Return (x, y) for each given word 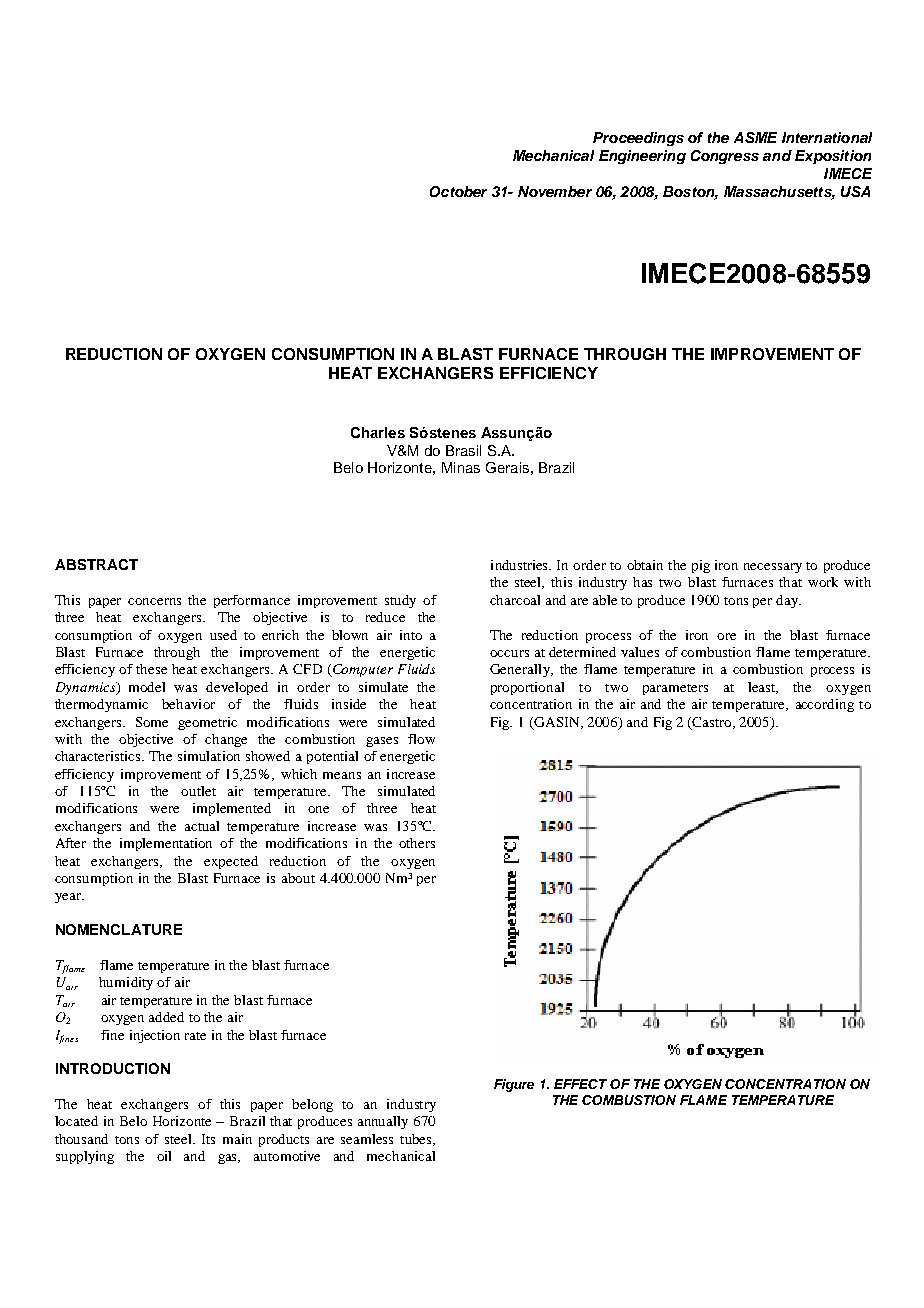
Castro (713, 723)
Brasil (463, 450)
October (458, 191)
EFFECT (580, 1084)
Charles (378, 432)
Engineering (642, 157)
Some (152, 722)
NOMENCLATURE (119, 929)
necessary (773, 568)
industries (521, 565)
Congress (725, 157)
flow (421, 739)
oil (164, 1156)
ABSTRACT (96, 564)
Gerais (507, 467)
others (417, 843)
